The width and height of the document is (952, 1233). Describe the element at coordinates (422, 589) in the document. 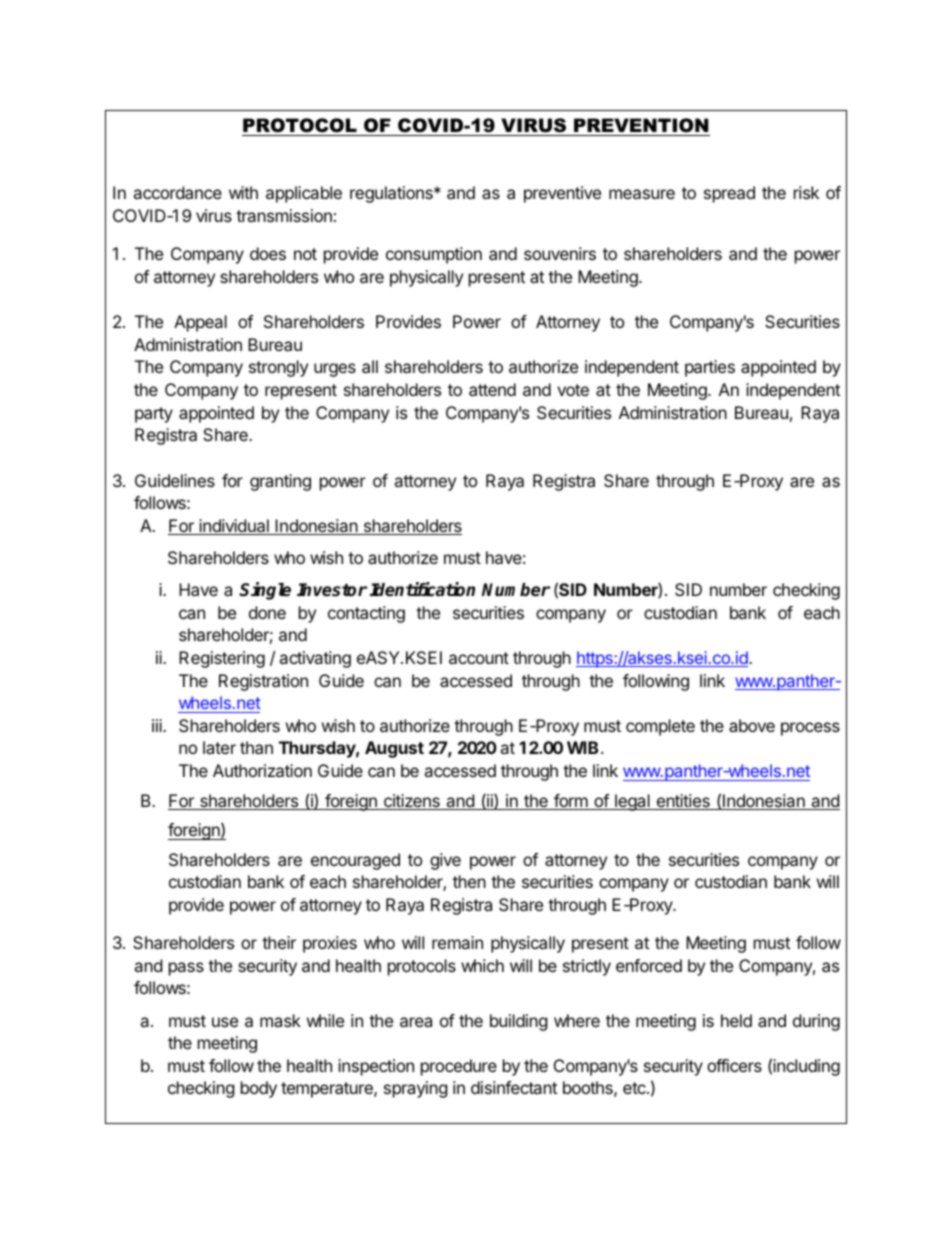

I see `Identification` at that location.
